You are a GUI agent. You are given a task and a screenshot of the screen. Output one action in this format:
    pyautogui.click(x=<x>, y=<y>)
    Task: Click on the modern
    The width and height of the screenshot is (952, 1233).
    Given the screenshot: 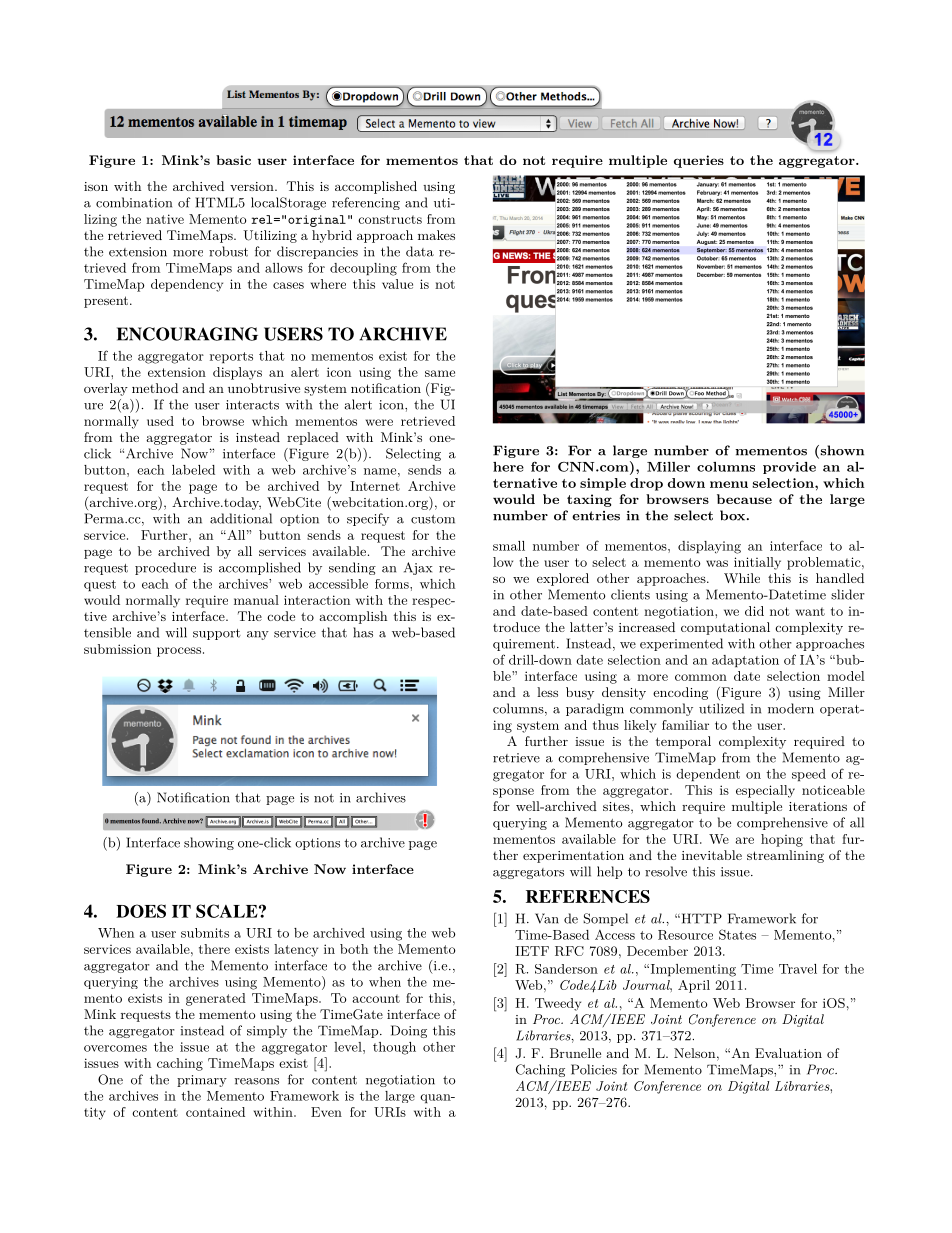 What is the action you would take?
    pyautogui.click(x=791, y=708)
